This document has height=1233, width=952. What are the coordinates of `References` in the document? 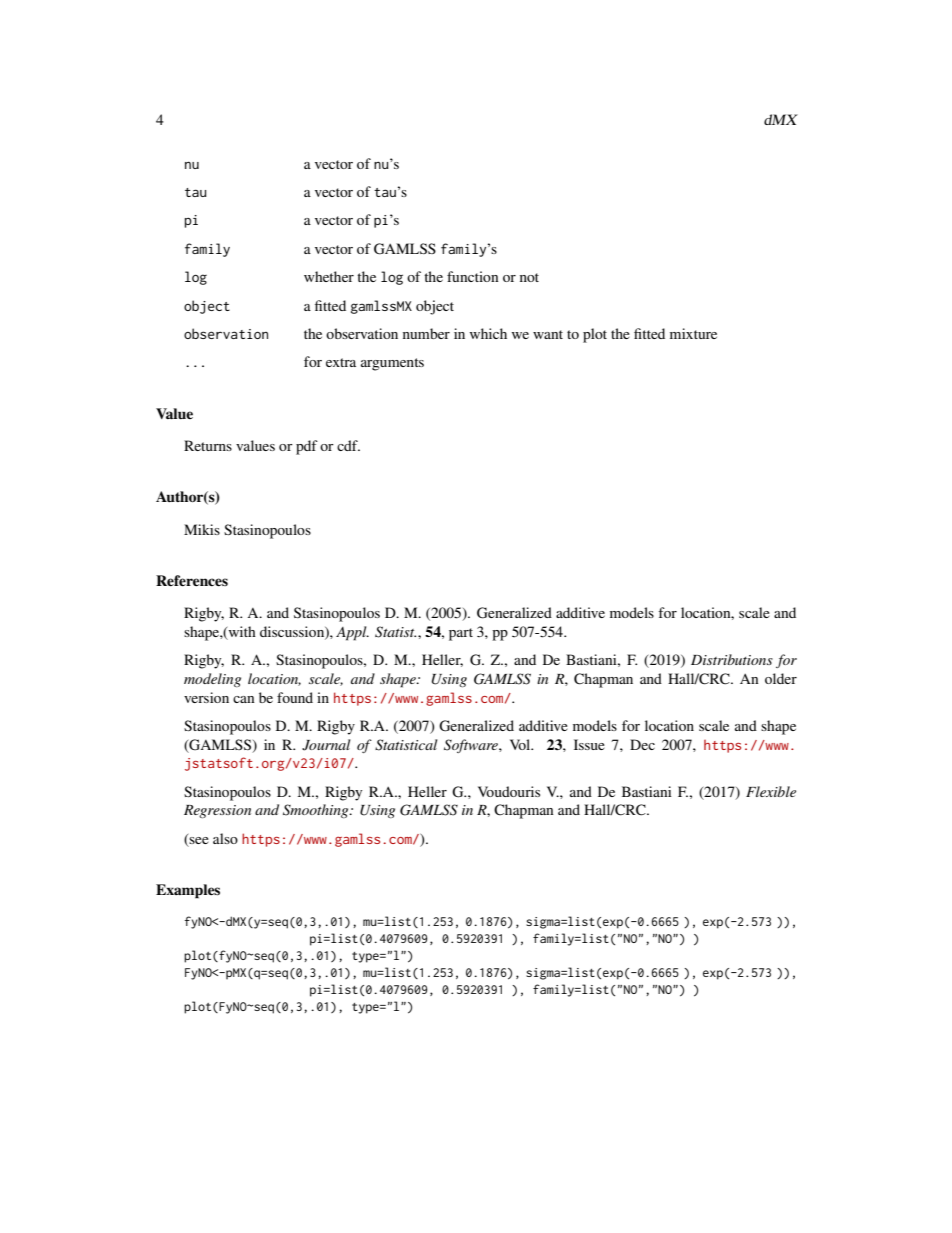 It's located at (192, 580).
